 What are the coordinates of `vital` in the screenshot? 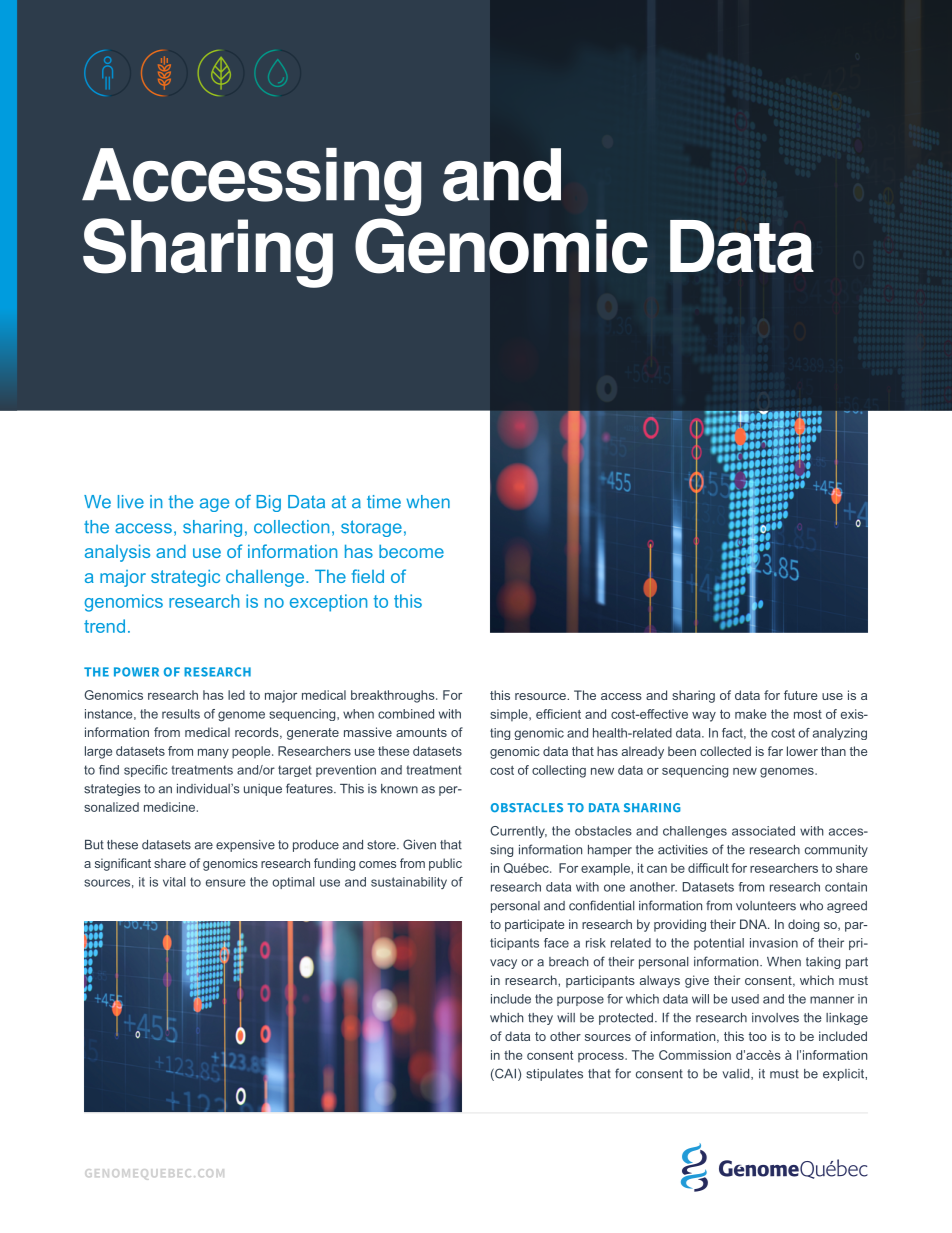 It's located at (174, 882).
